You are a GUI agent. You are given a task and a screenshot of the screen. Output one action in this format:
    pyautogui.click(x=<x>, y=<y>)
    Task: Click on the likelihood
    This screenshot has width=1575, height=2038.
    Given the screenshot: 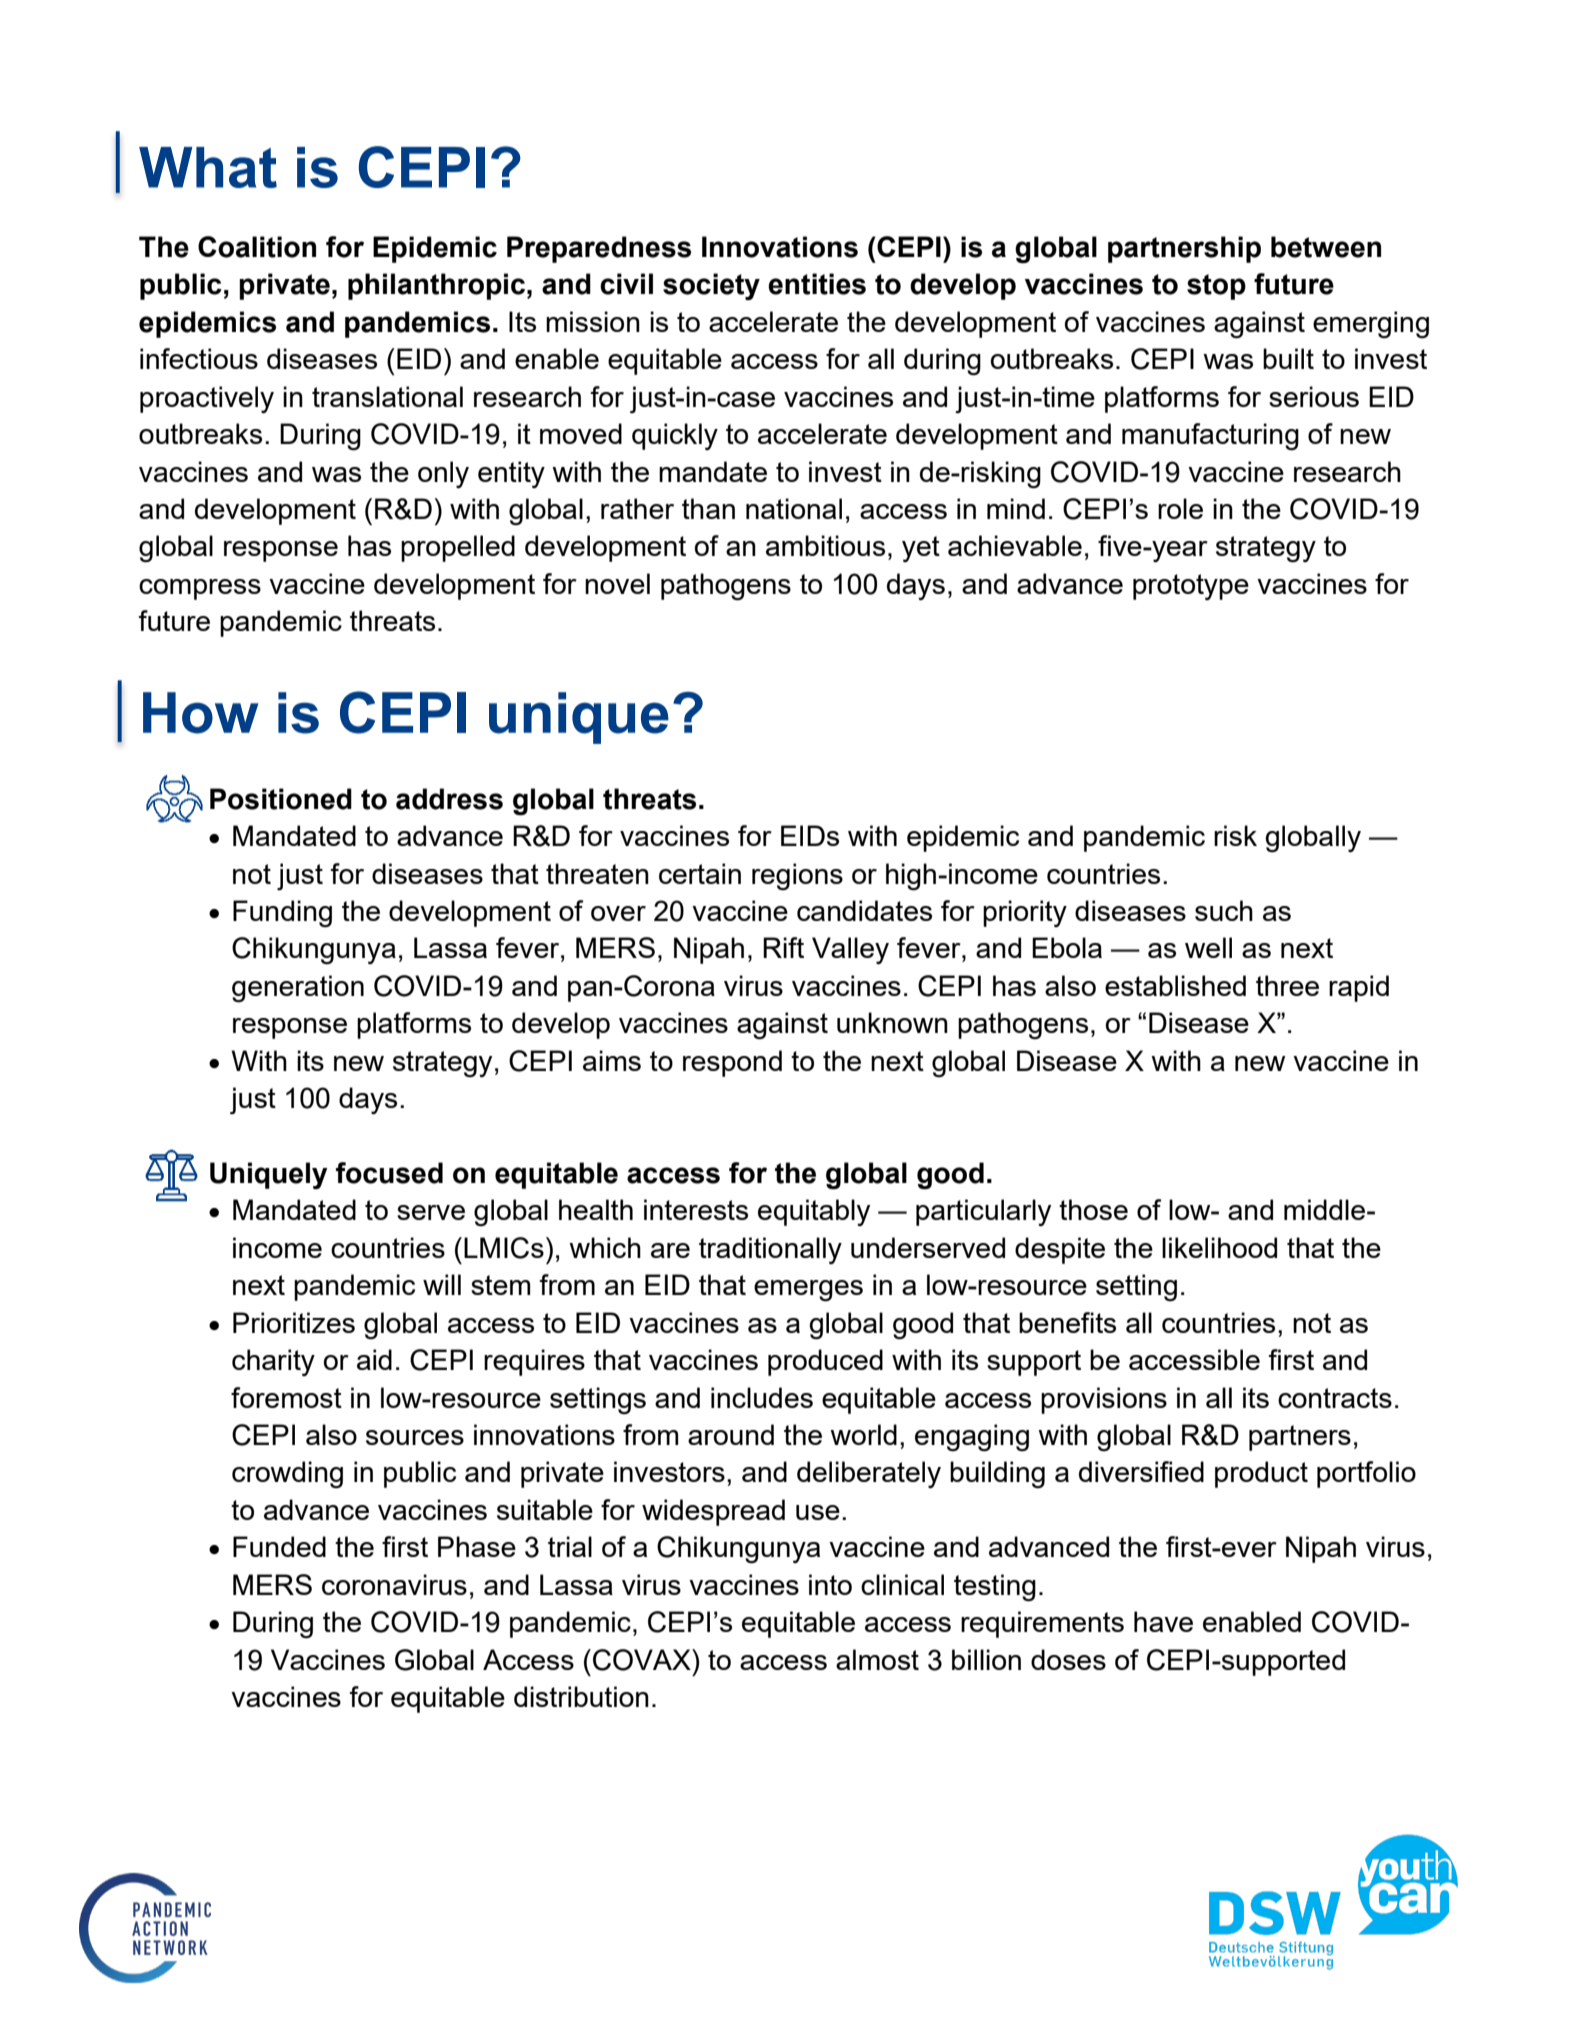 What is the action you would take?
    pyautogui.click(x=1219, y=1247)
